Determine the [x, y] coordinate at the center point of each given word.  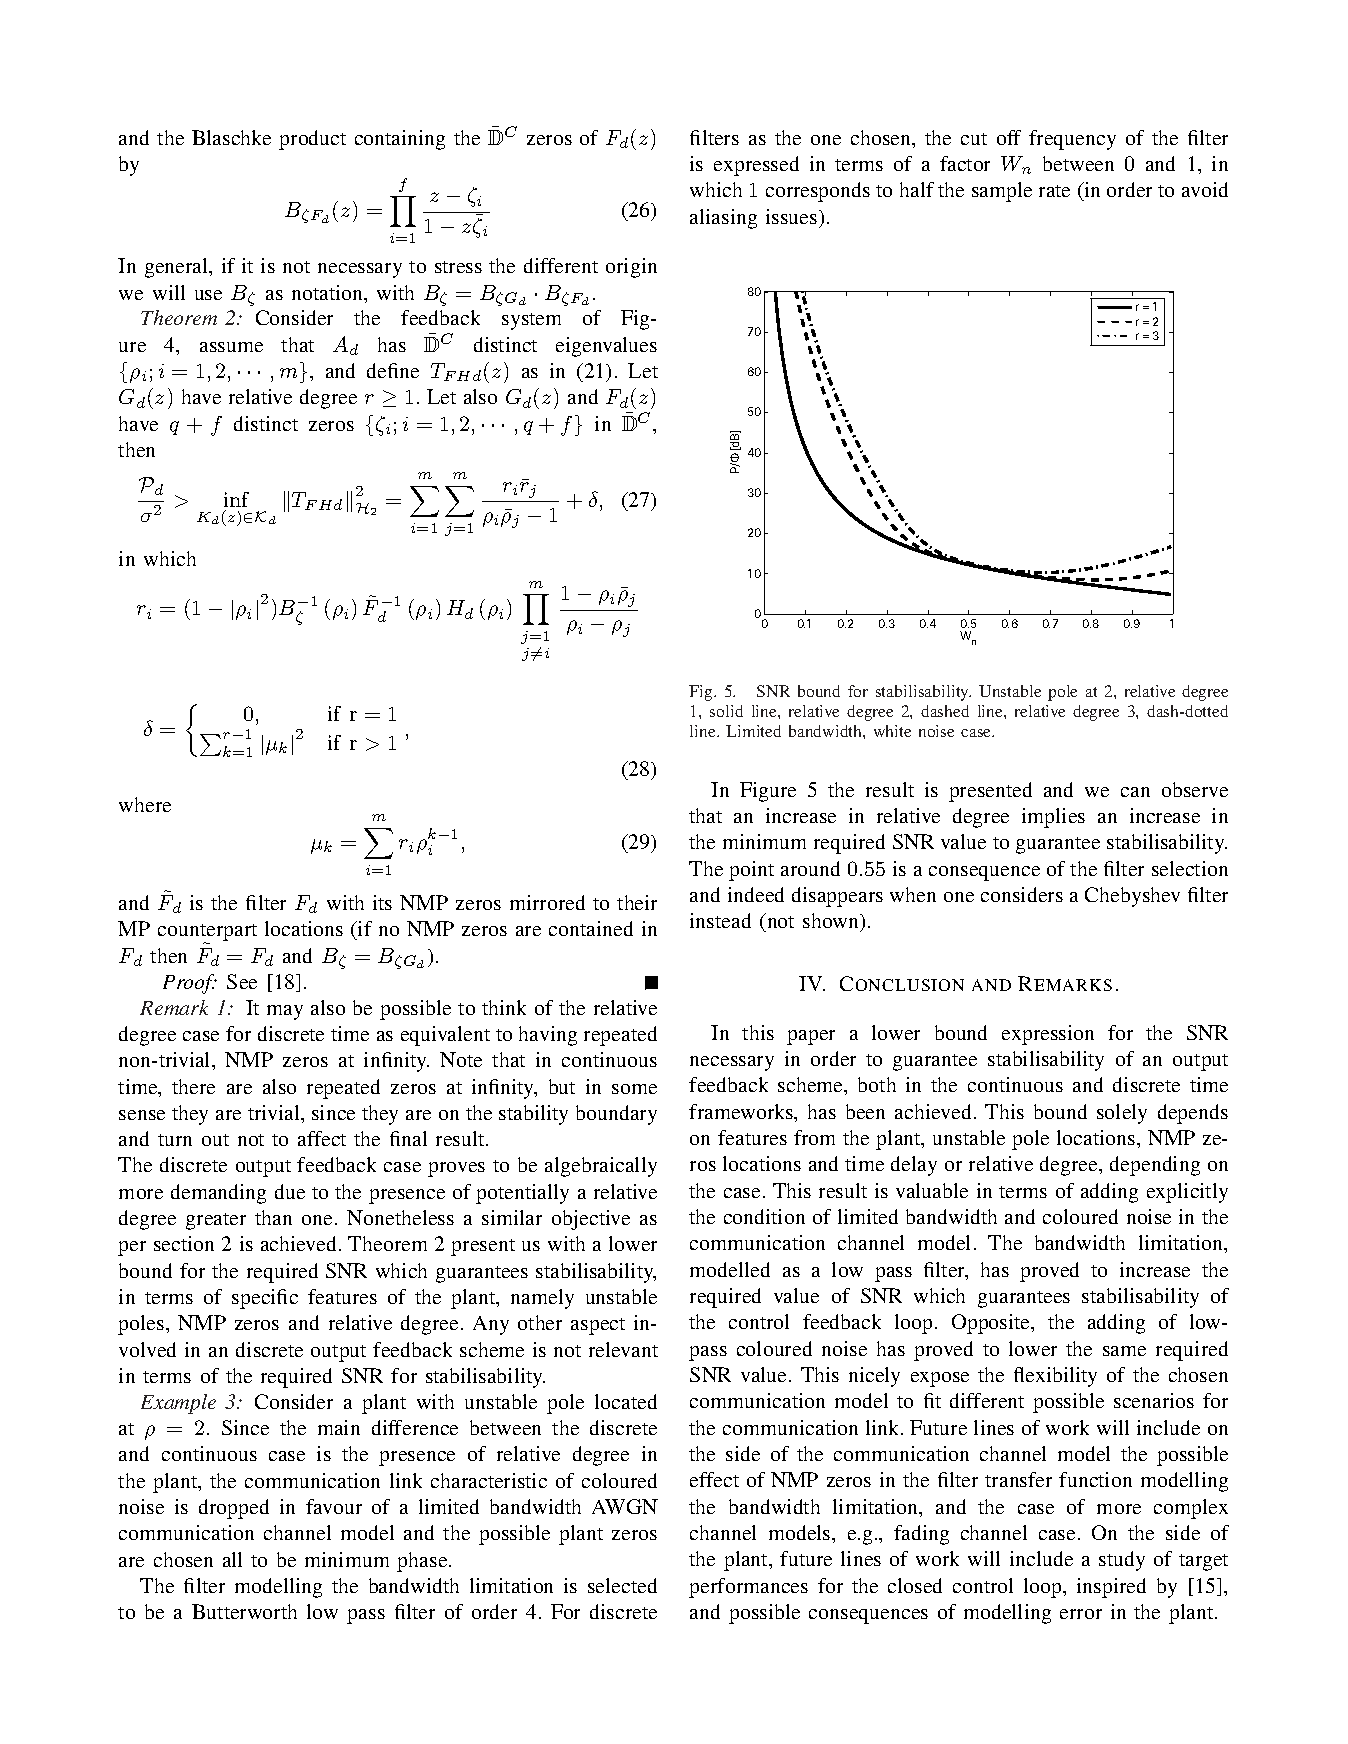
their [637, 902]
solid [726, 711]
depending [1155, 1166]
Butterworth [244, 1611]
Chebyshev [1132, 897]
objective [591, 1220]
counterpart [207, 934]
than [273, 1217]
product [312, 140]
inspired [1111, 1588]
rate [1054, 191]
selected [622, 1585]
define [393, 370]
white [892, 731]
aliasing [723, 219]
